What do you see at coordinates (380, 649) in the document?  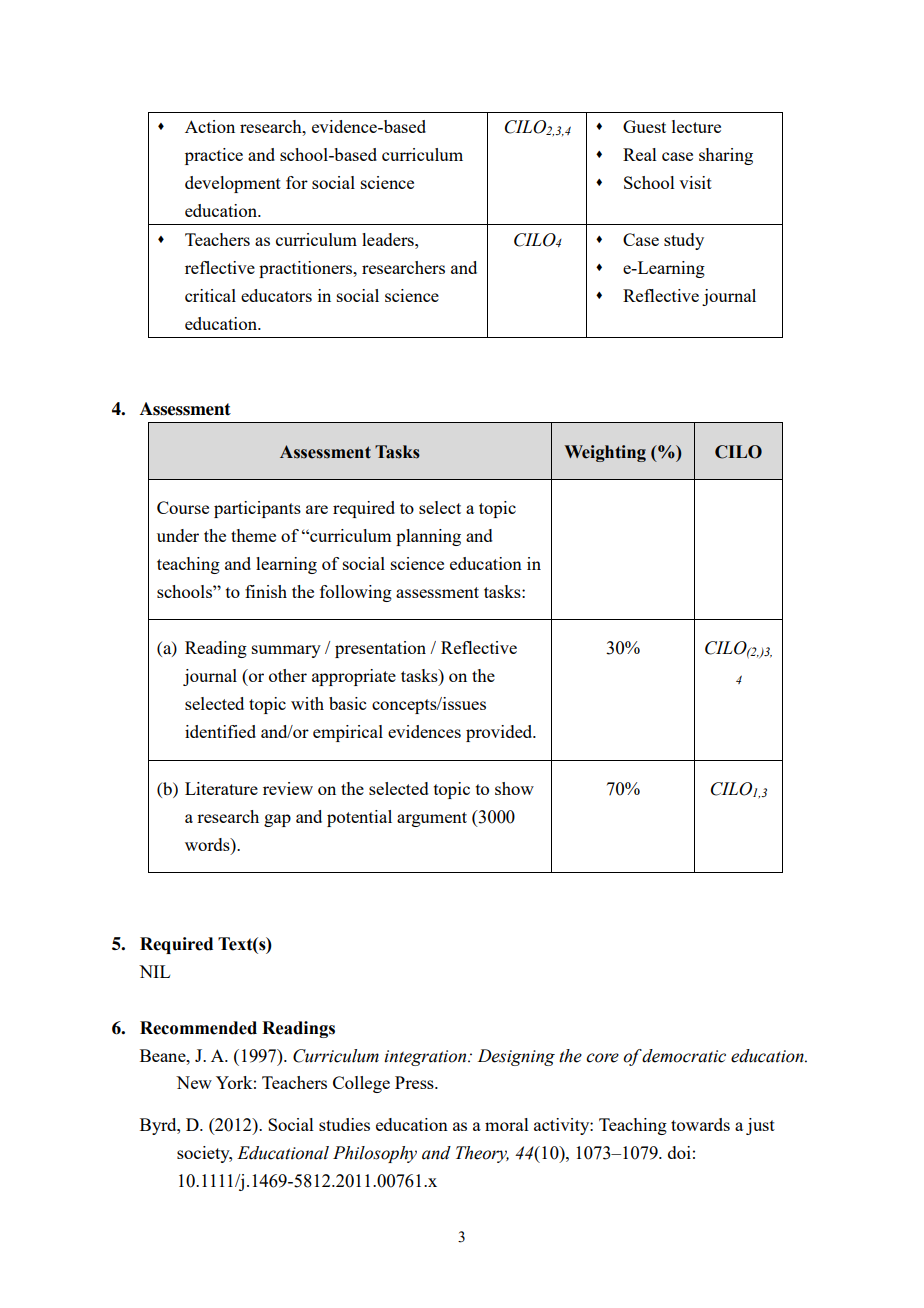 I see `presentation` at bounding box center [380, 649].
